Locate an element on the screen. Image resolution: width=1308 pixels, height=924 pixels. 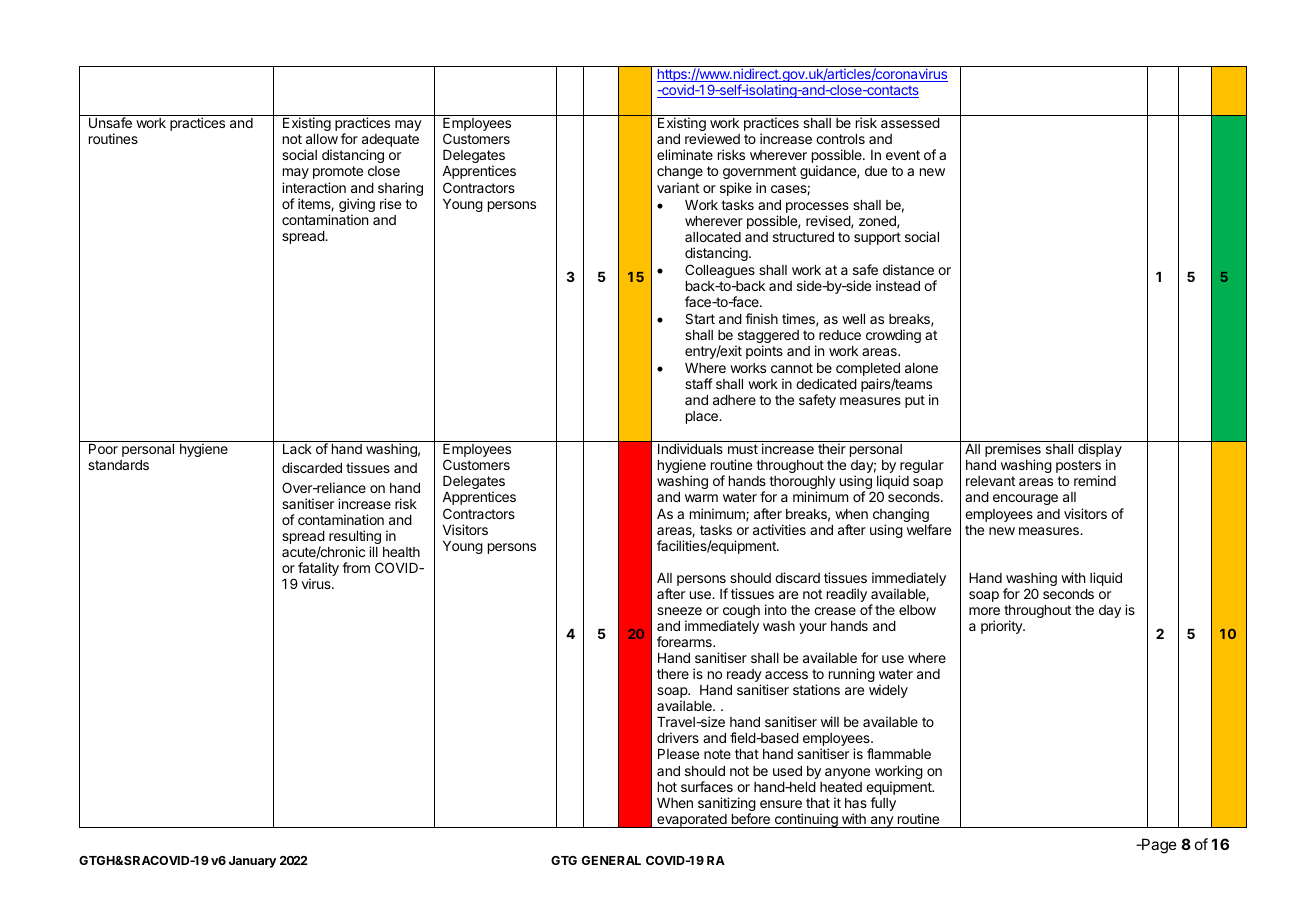
event is located at coordinates (903, 155).
